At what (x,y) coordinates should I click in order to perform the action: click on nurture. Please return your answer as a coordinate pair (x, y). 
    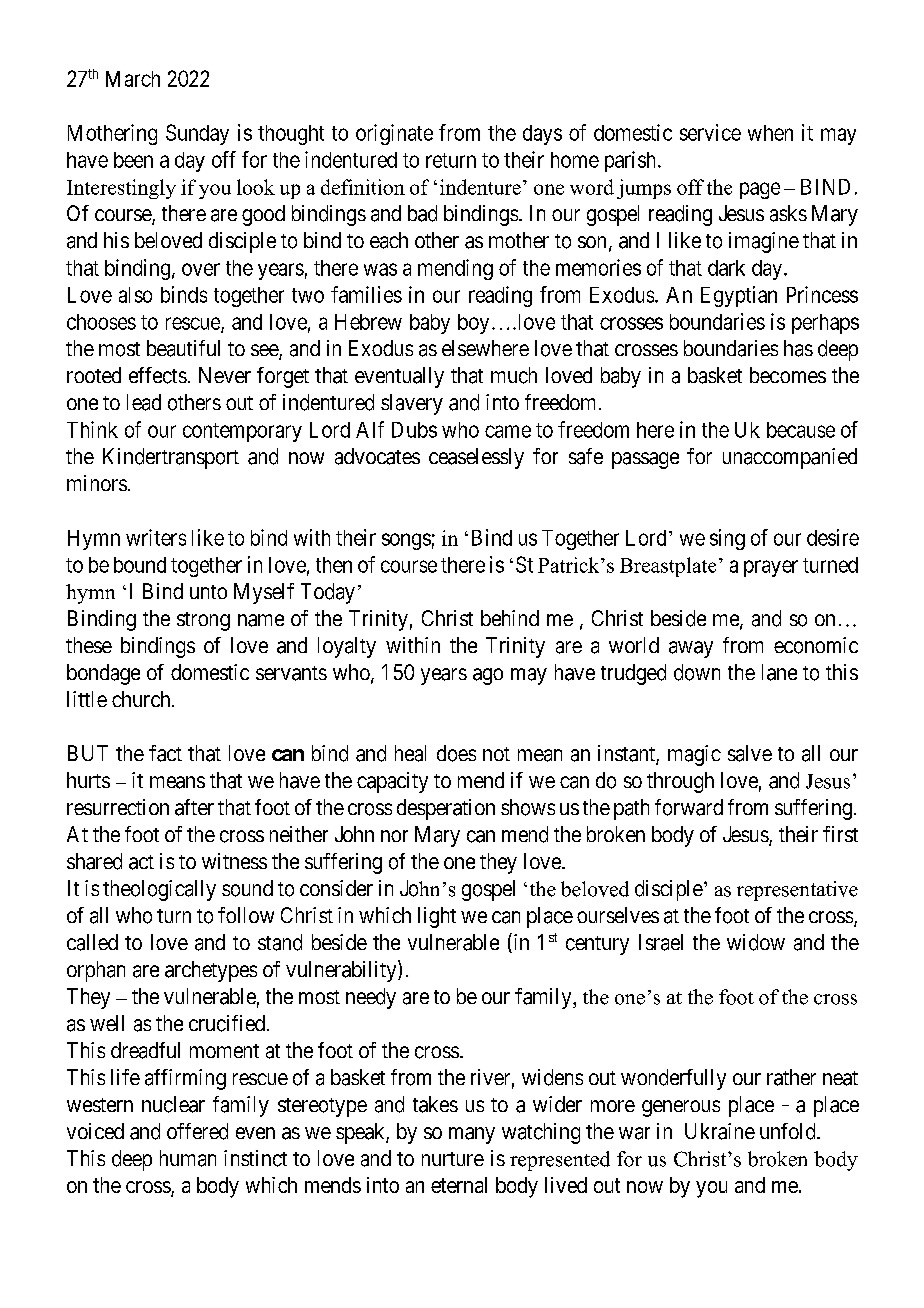
    Looking at the image, I should click on (453, 1159).
